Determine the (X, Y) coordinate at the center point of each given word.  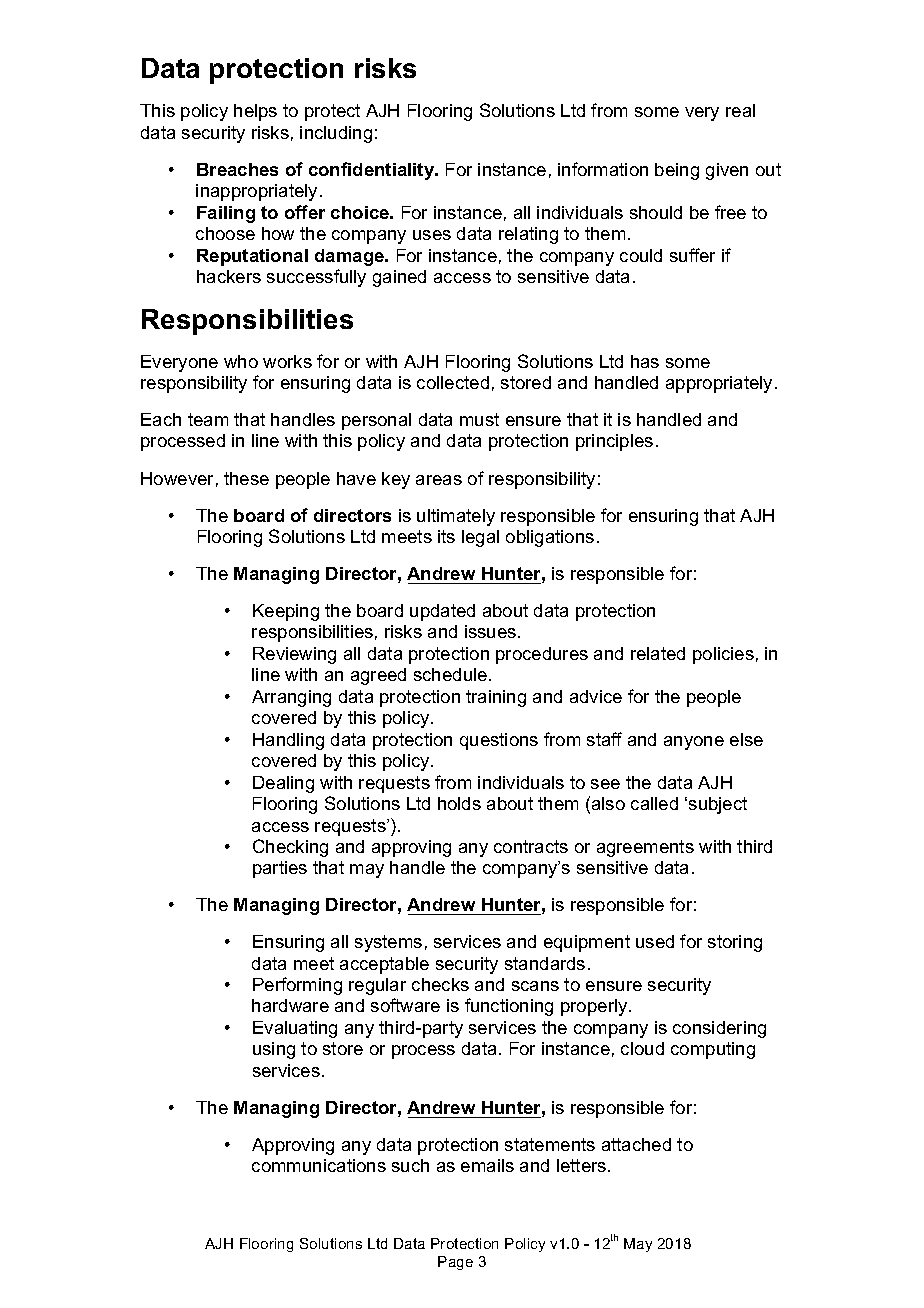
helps (255, 112)
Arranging (291, 698)
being (677, 171)
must (479, 419)
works (287, 361)
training (496, 698)
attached (636, 1144)
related (658, 653)
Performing (297, 986)
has (645, 361)
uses (432, 235)
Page (455, 1263)
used (655, 941)
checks (440, 984)
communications (319, 1165)
